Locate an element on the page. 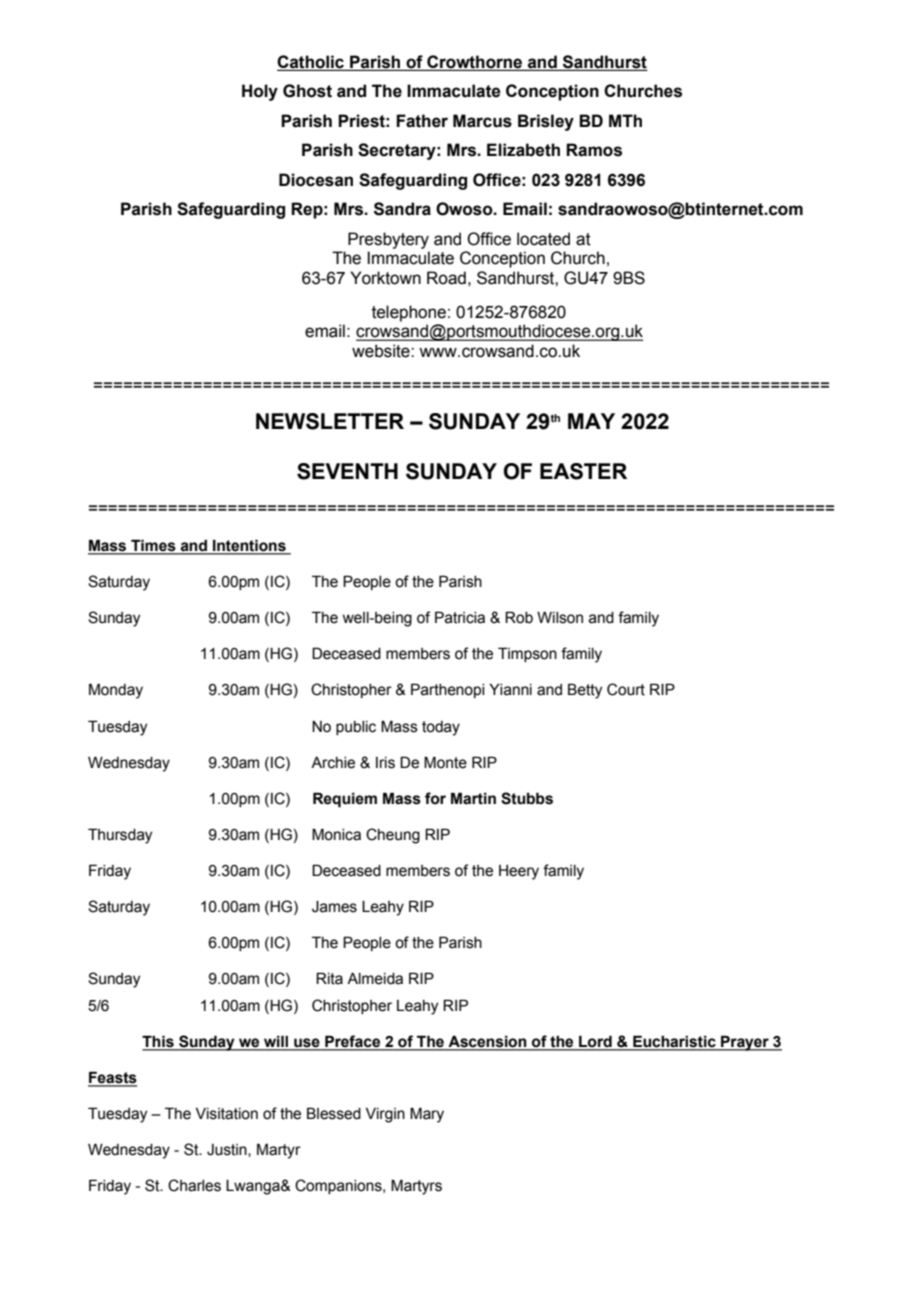 The height and width of the document is (1307, 924). SEVENTH is located at coordinates (347, 471).
